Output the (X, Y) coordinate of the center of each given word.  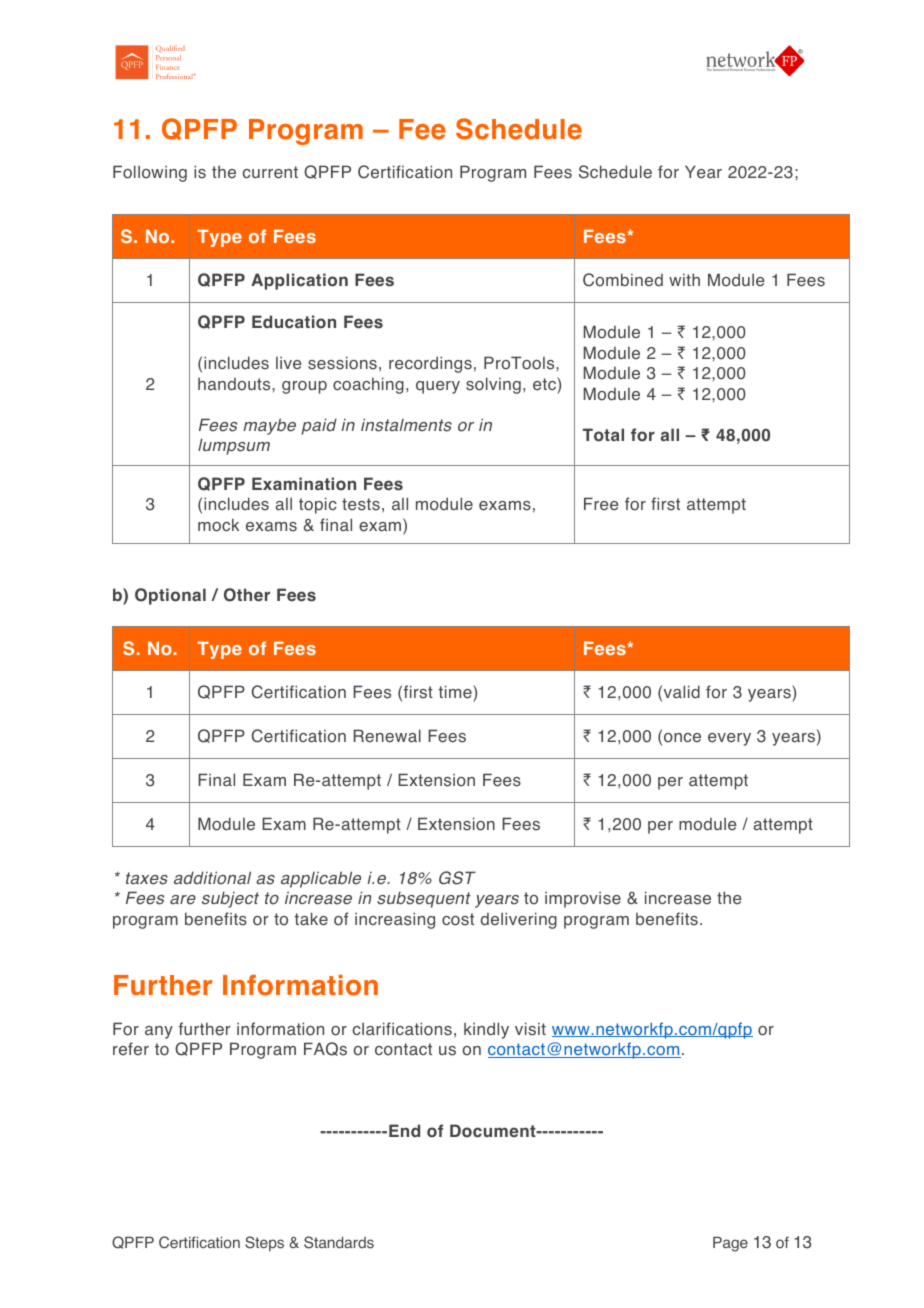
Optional (170, 596)
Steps (264, 1243)
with (684, 279)
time (456, 693)
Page (730, 1244)
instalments (406, 425)
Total (603, 435)
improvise (583, 899)
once (682, 738)
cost (458, 919)
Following (150, 173)
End (404, 1130)
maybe (269, 426)
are (183, 900)
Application (299, 281)
